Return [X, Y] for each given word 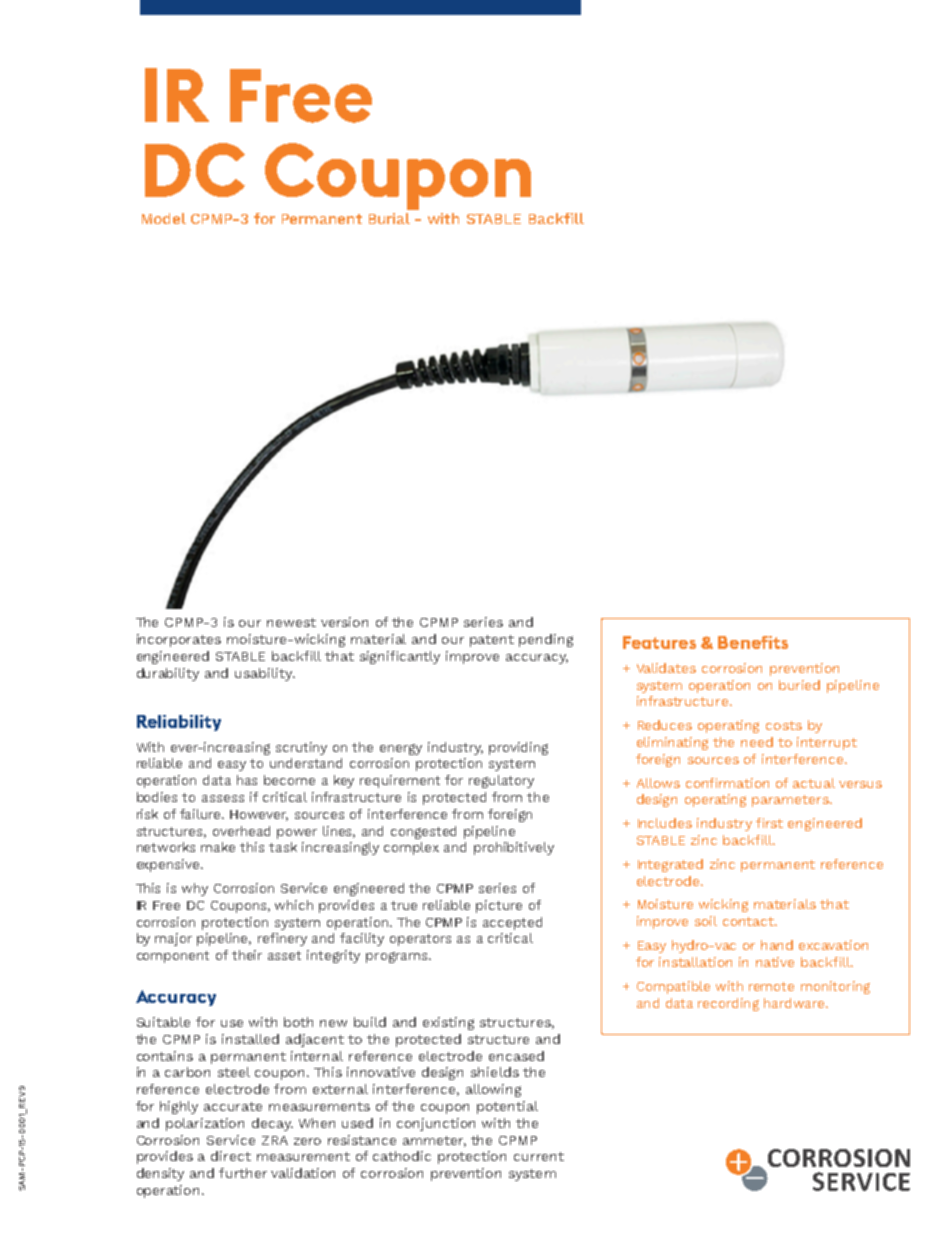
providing [518, 748]
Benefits [753, 642]
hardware [794, 1003]
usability [265, 674]
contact [749, 921]
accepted [512, 923]
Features [659, 642]
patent [492, 641]
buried [799, 685]
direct [231, 1156]
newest [291, 622]
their [247, 955]
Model [164, 218]
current [539, 1156]
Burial [389, 218]
